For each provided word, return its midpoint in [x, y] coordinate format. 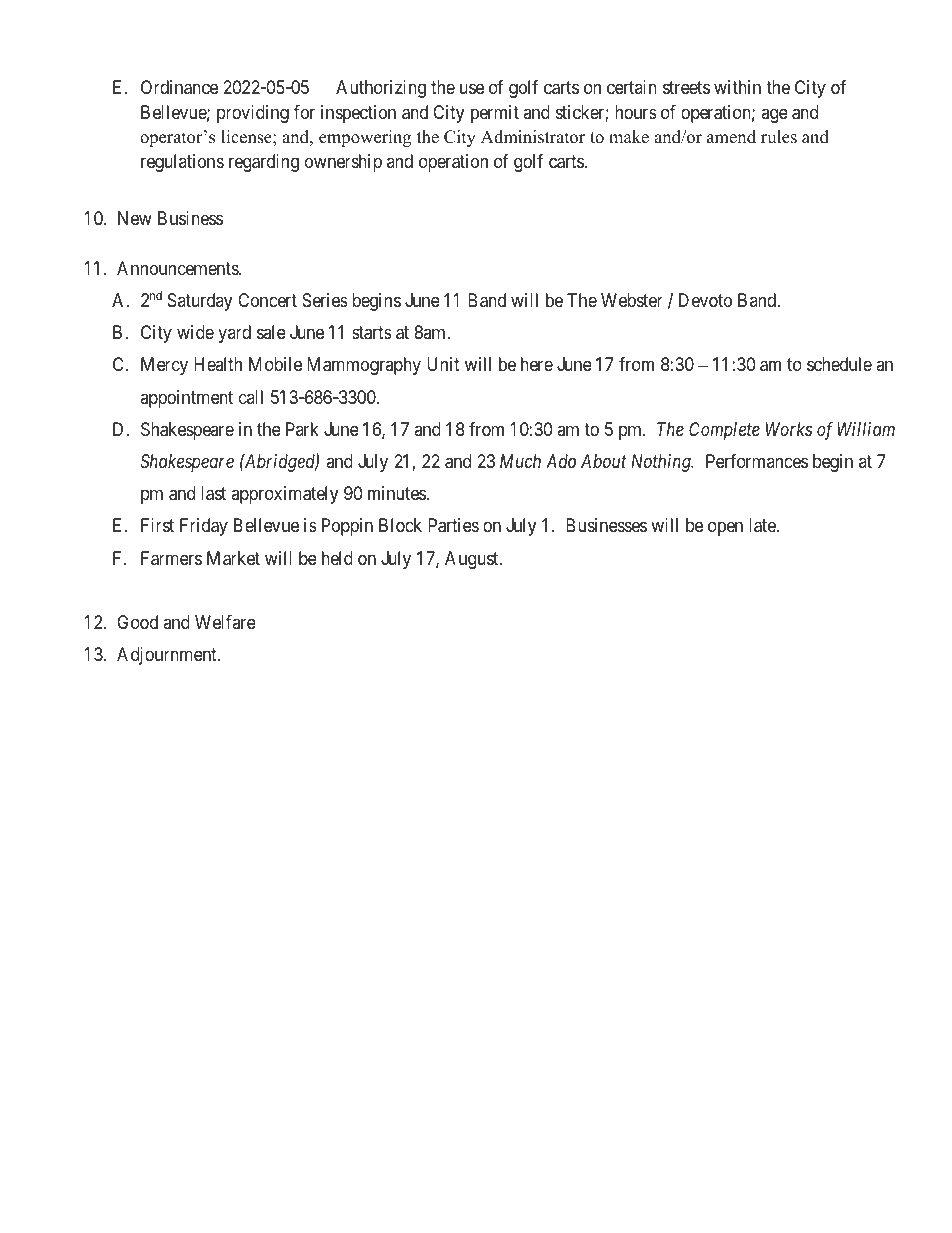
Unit [443, 364]
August [473, 560]
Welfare [225, 622]
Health [218, 364]
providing [253, 114]
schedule [839, 364]
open [725, 529]
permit [495, 114]
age [774, 115]
